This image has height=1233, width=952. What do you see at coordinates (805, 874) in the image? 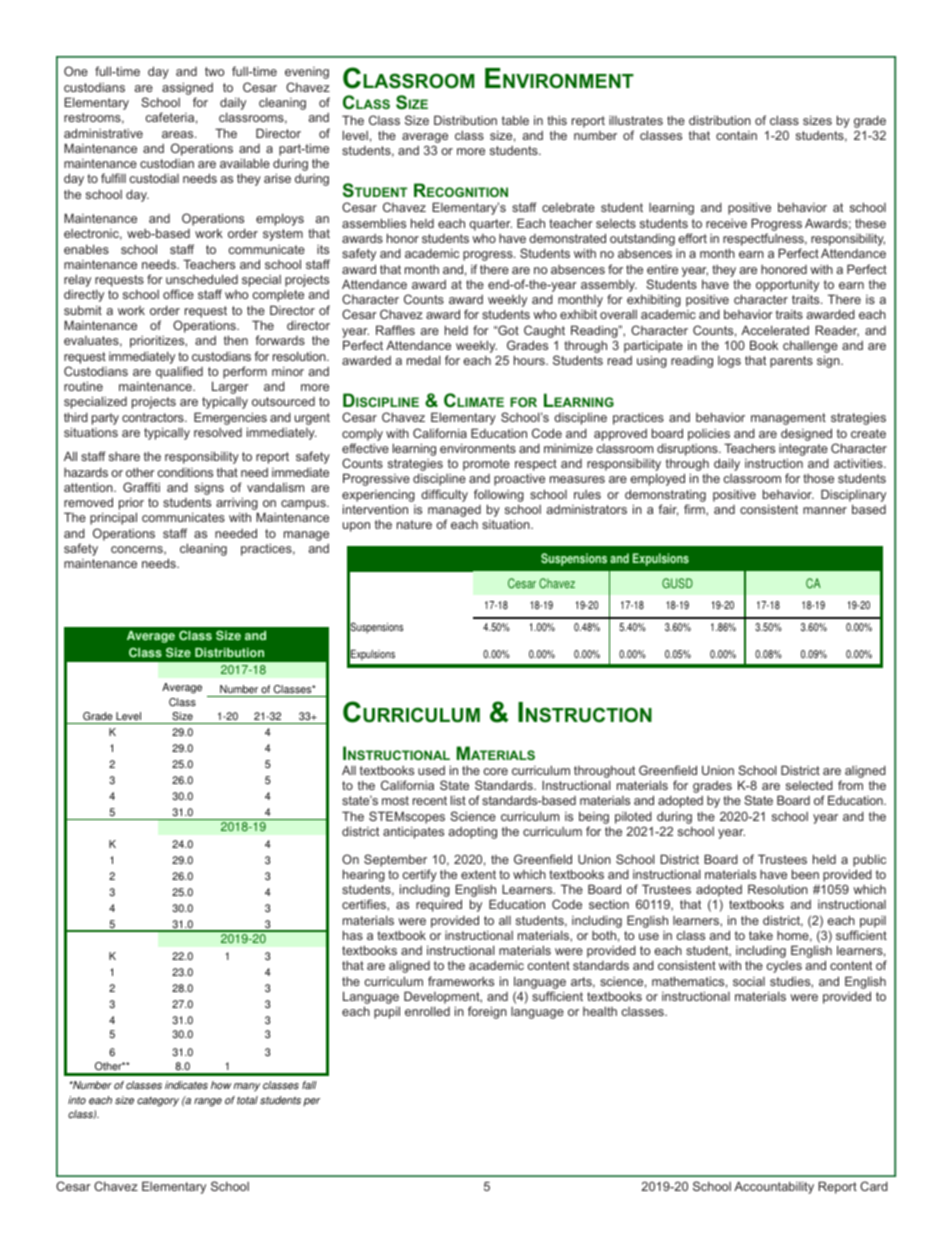
I see `been` at bounding box center [805, 874].
